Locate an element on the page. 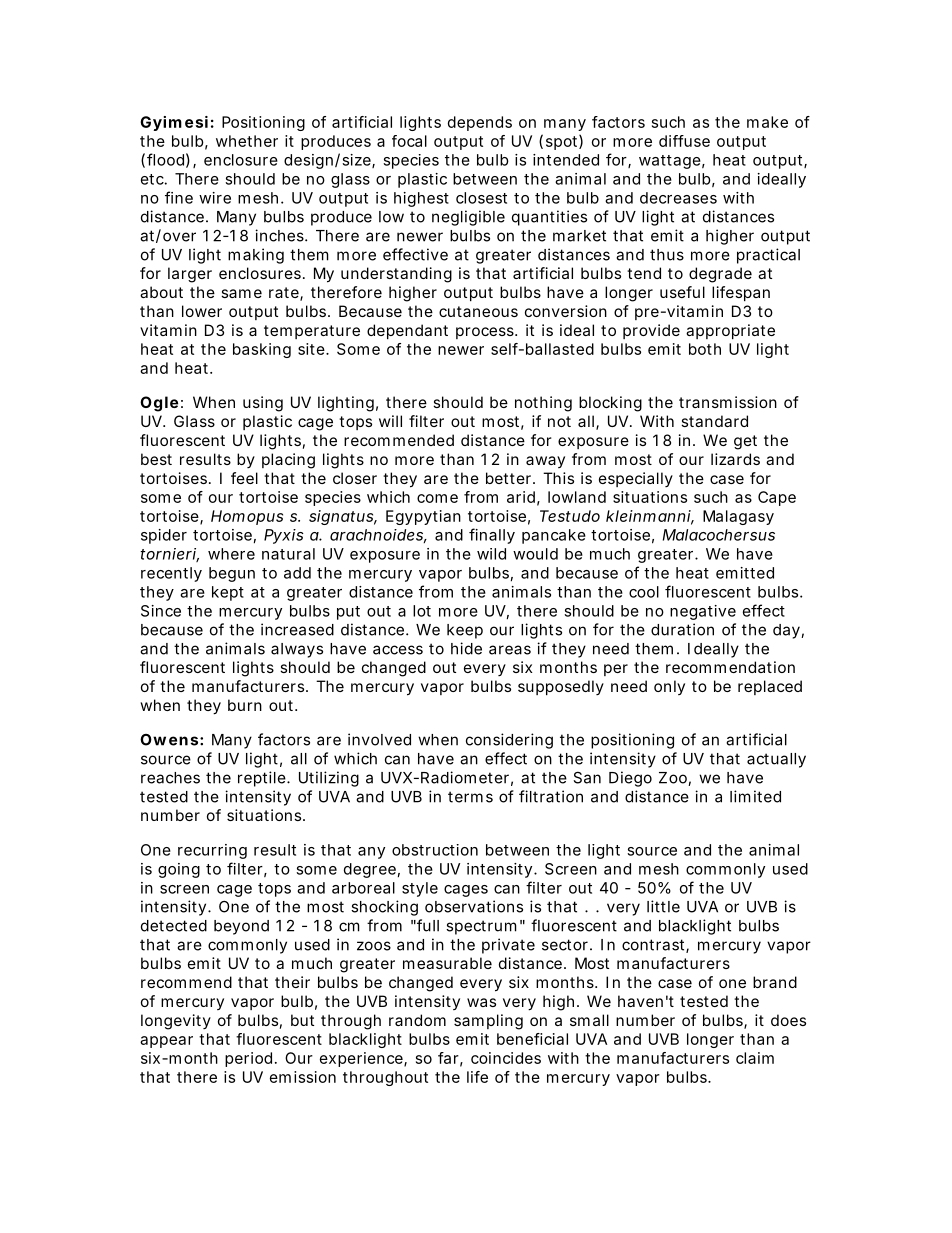  kept is located at coordinates (228, 593).
